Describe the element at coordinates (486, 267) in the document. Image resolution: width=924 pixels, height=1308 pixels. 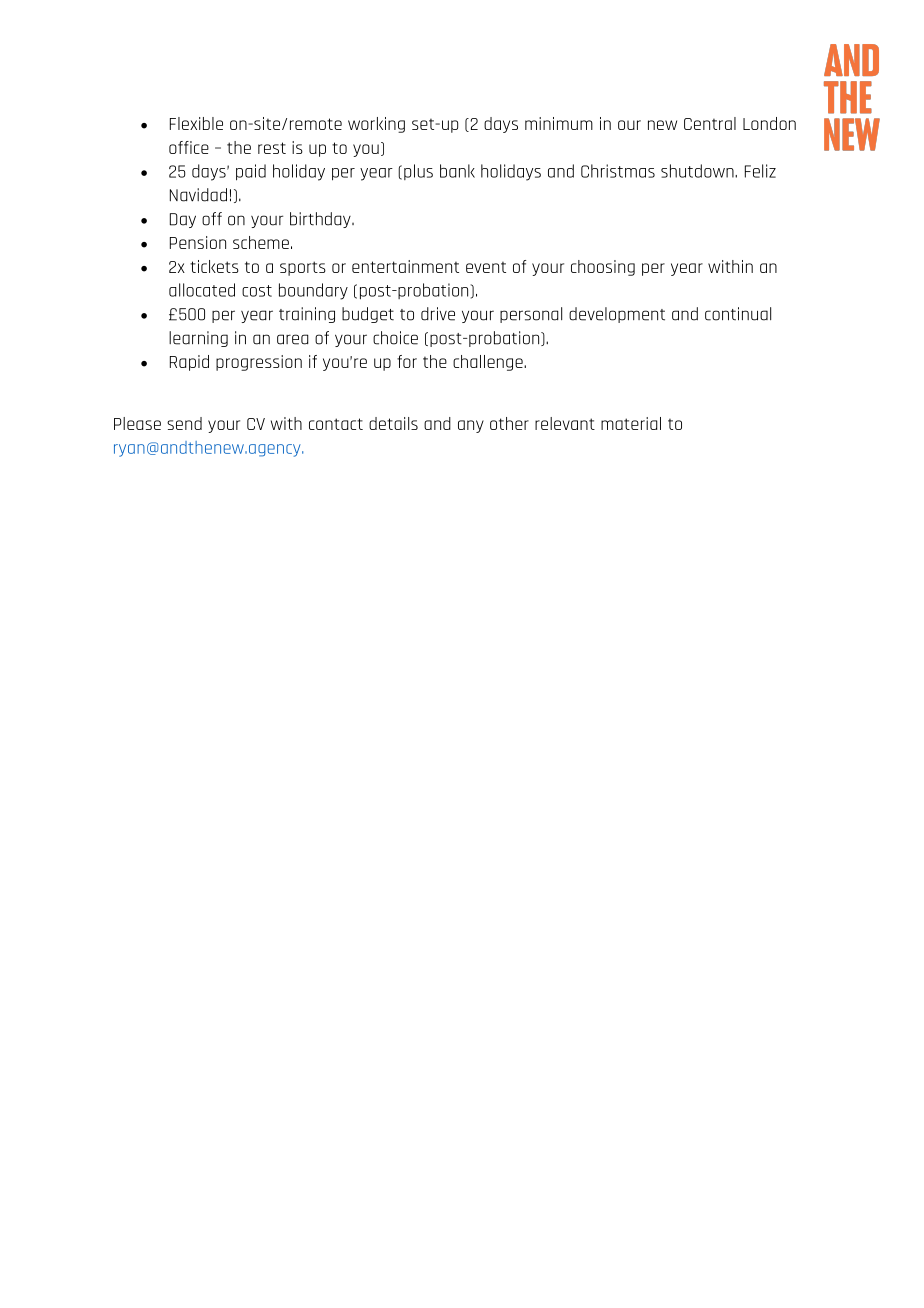
I see `event` at that location.
